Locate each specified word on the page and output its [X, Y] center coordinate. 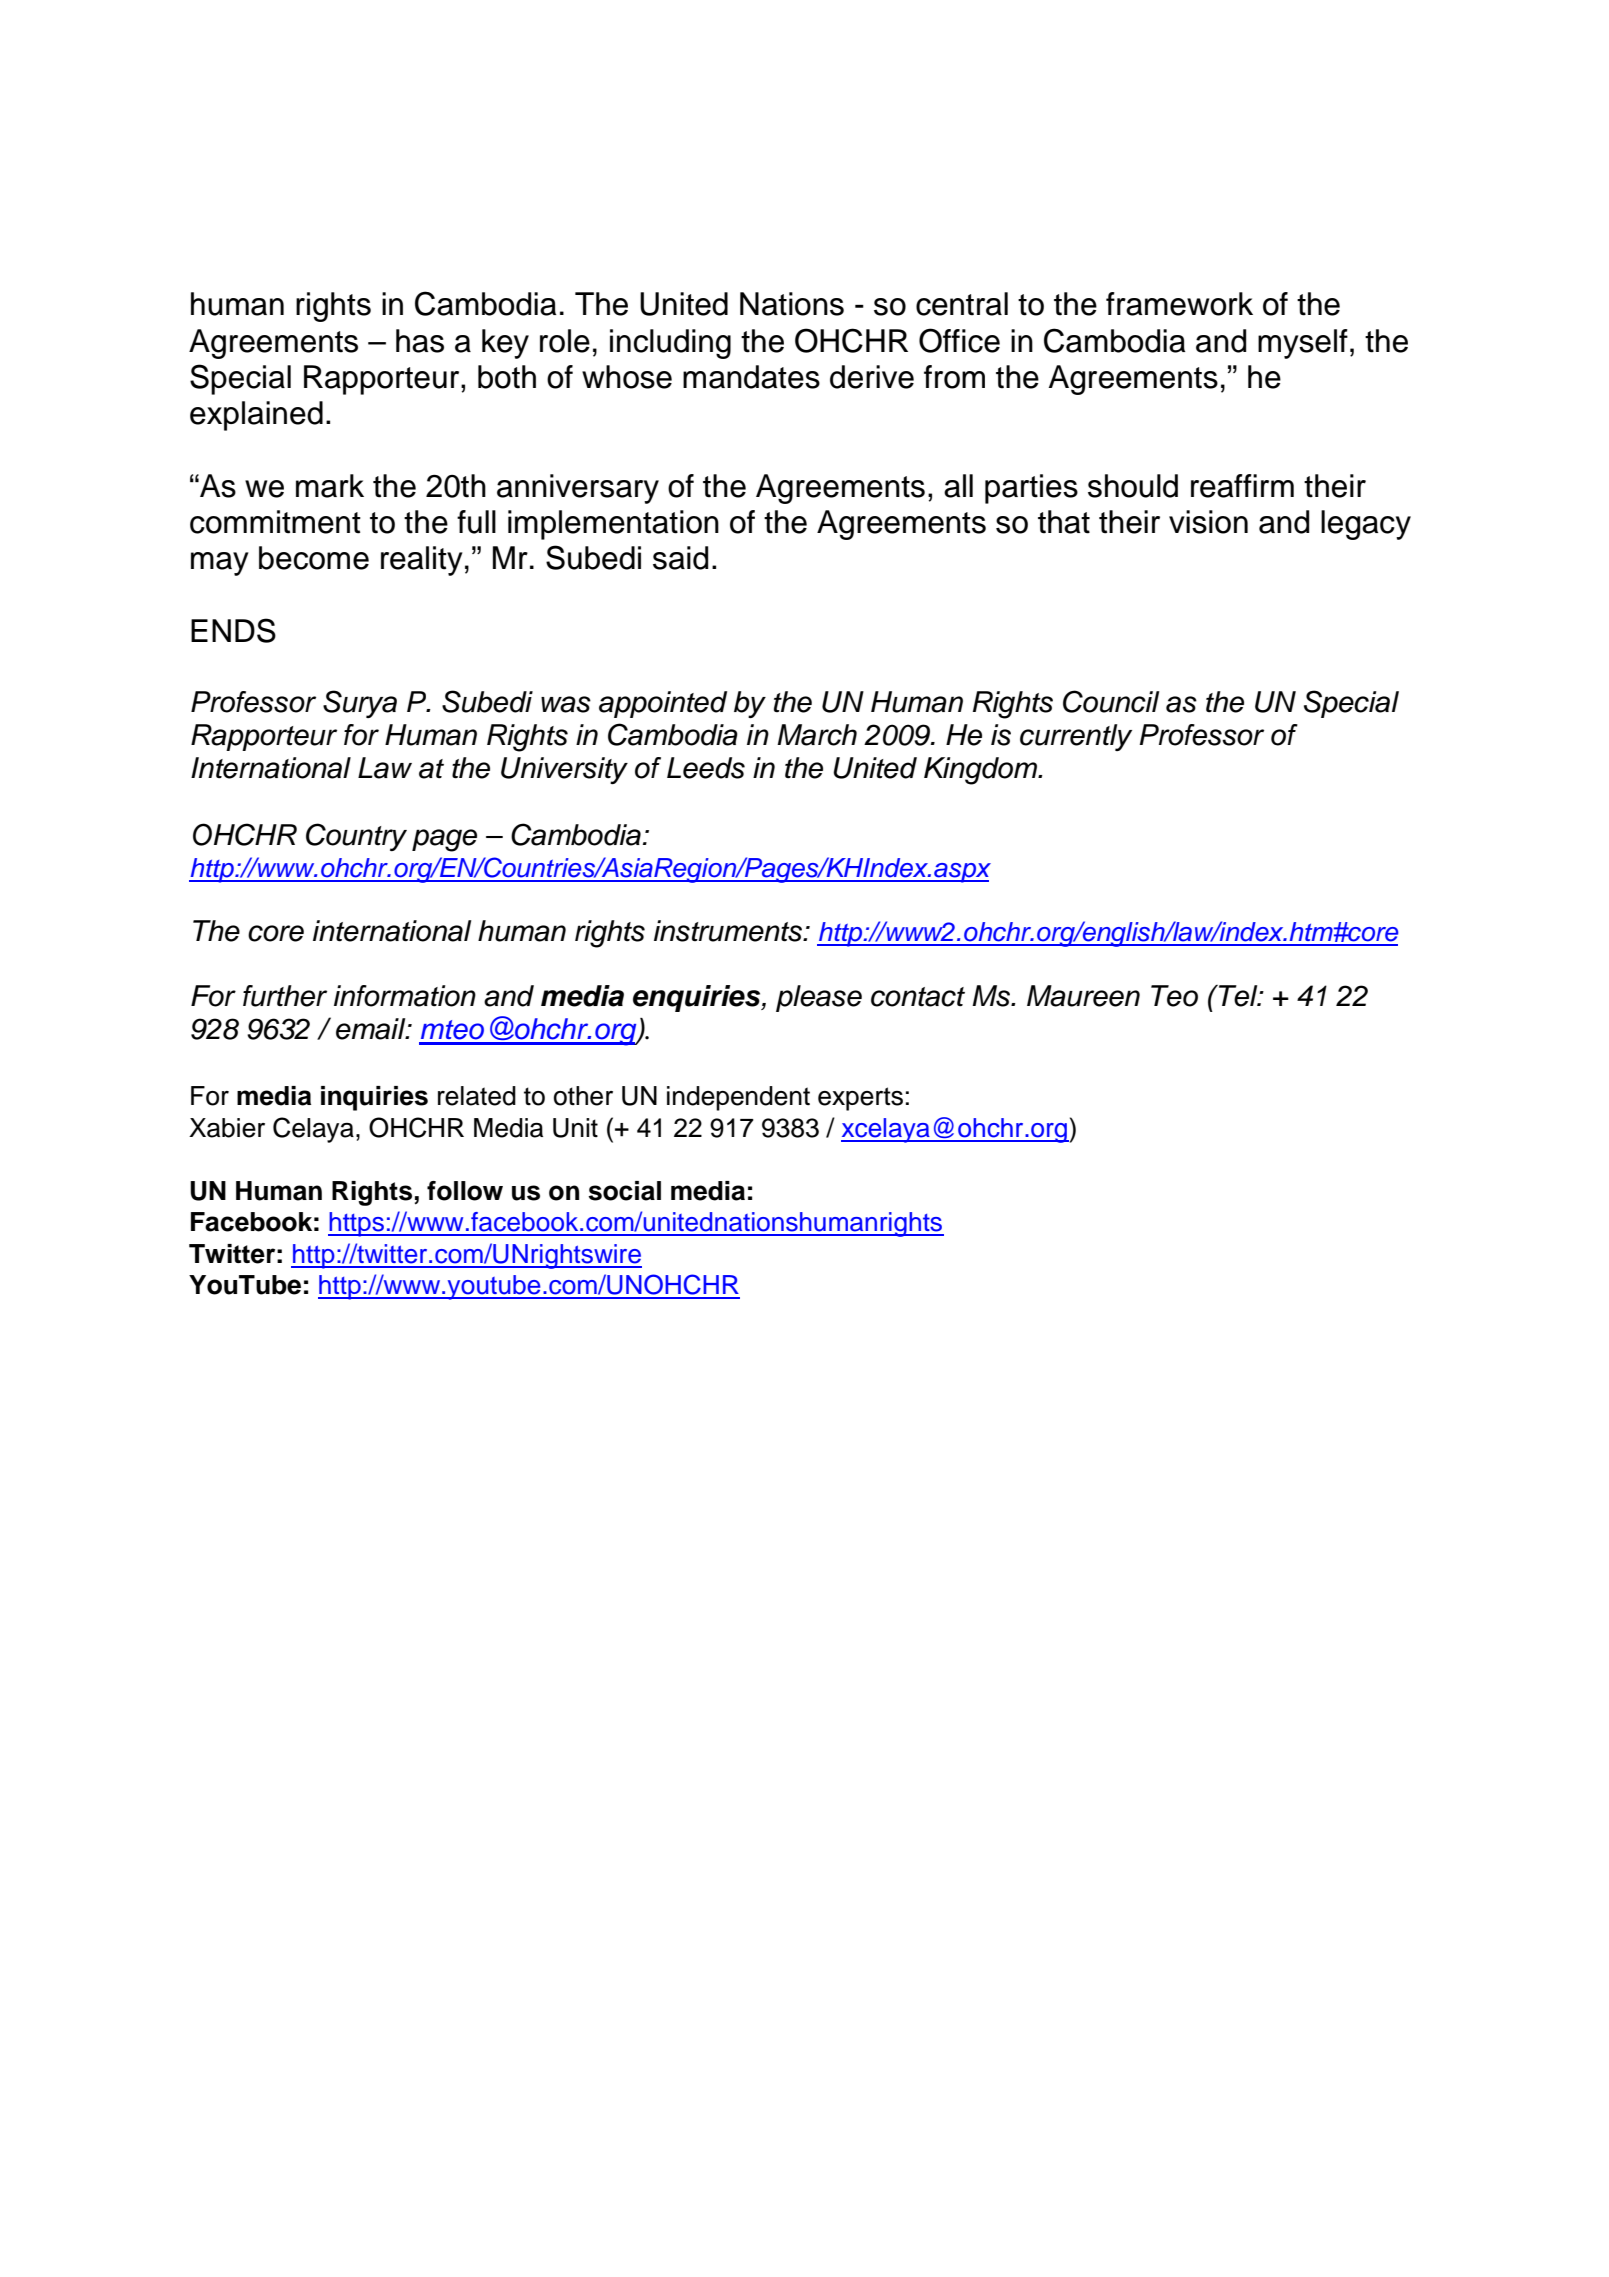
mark [330, 486]
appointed [663, 704]
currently [1076, 737]
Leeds [706, 768]
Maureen [1083, 996]
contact [918, 997]
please [819, 998]
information [405, 996]
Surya [360, 704]
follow [465, 1191]
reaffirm [1242, 486]
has [420, 341]
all [958, 486]
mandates [751, 377]
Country [356, 837]
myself [1303, 344]
